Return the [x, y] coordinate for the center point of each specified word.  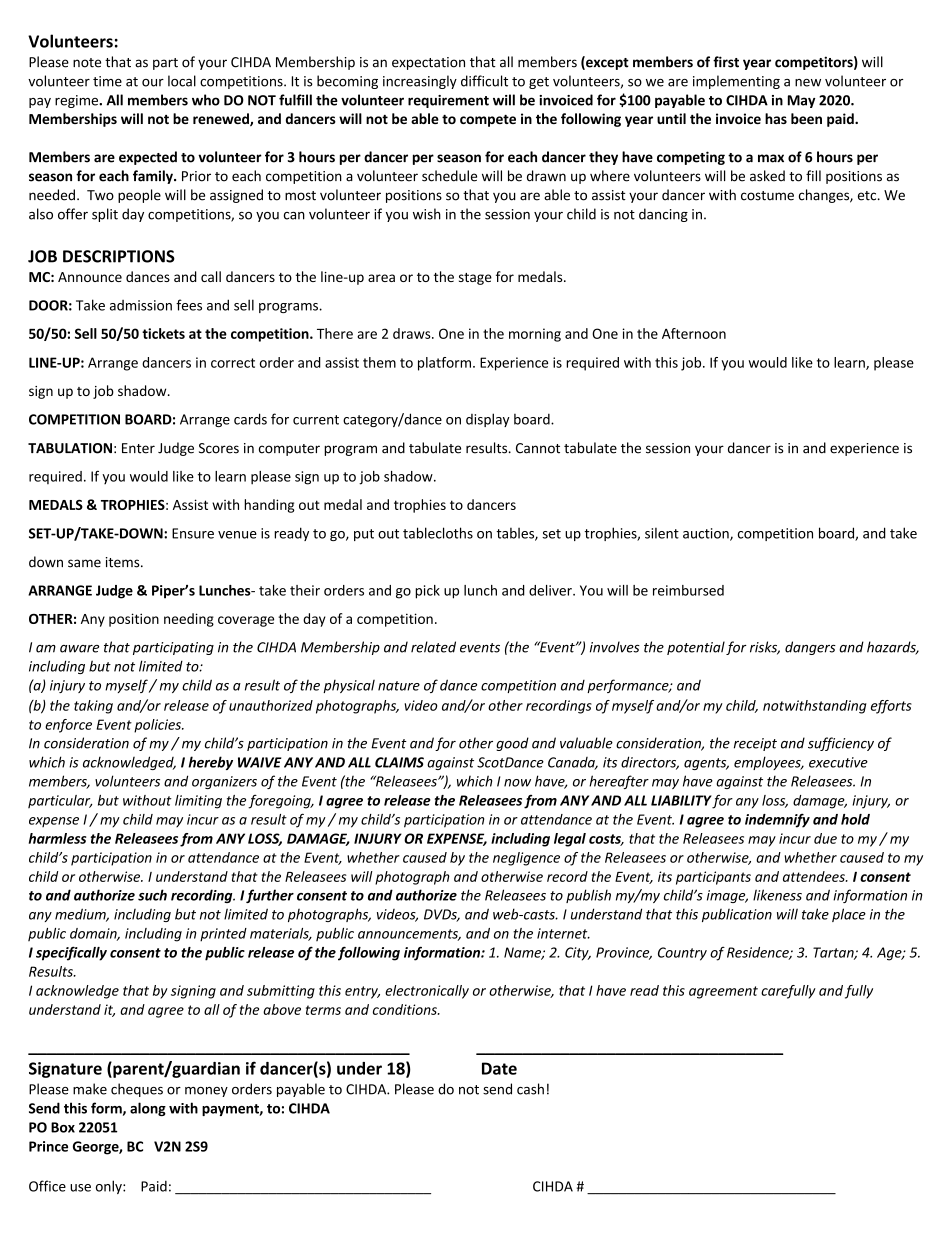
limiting [198, 802]
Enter [138, 448]
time [107, 81]
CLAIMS [399, 762]
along [148, 1109]
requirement [448, 101]
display [488, 420]
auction [707, 534]
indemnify [777, 820]
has [776, 118]
